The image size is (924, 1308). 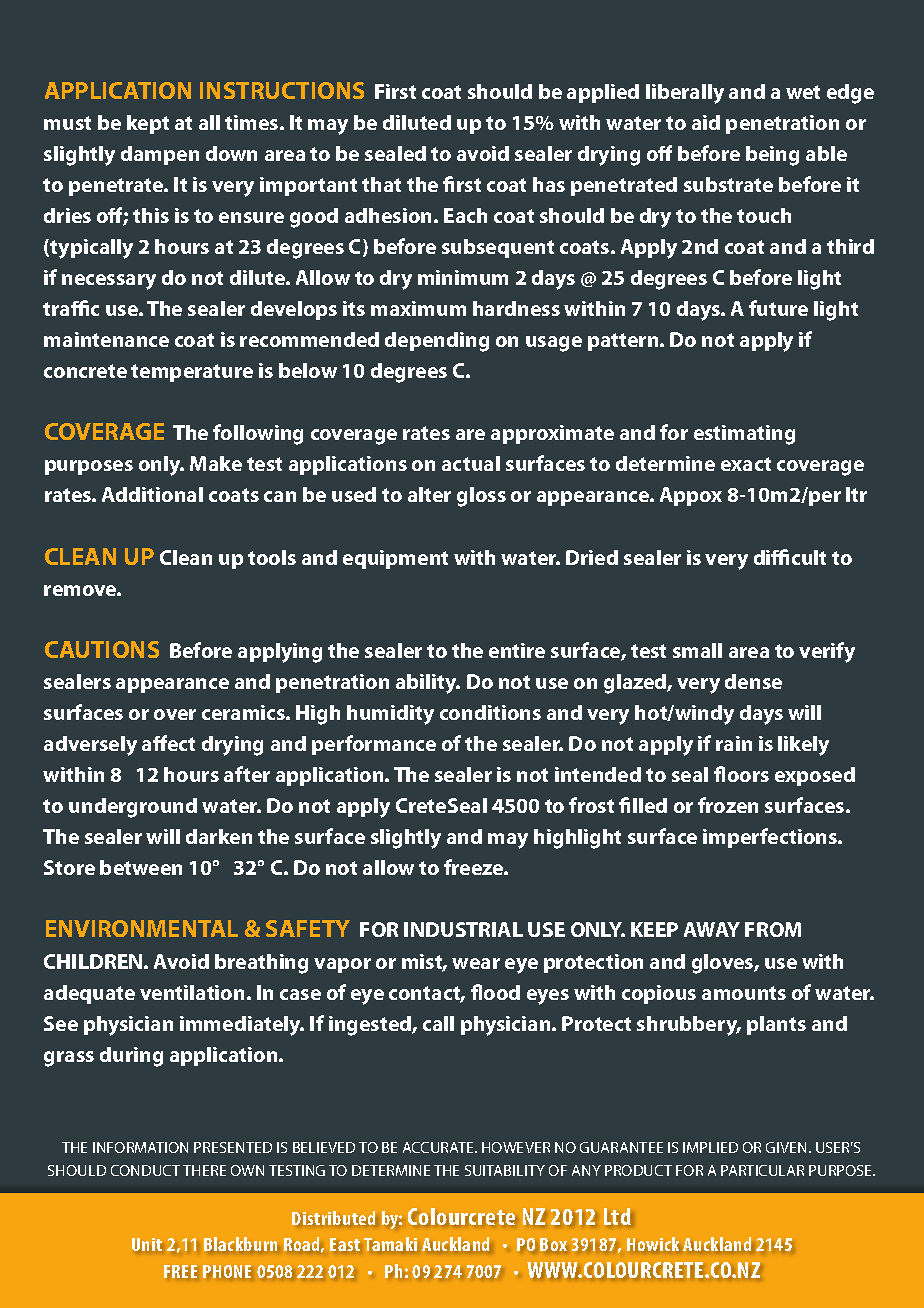 I want to click on that, so click(x=381, y=184).
